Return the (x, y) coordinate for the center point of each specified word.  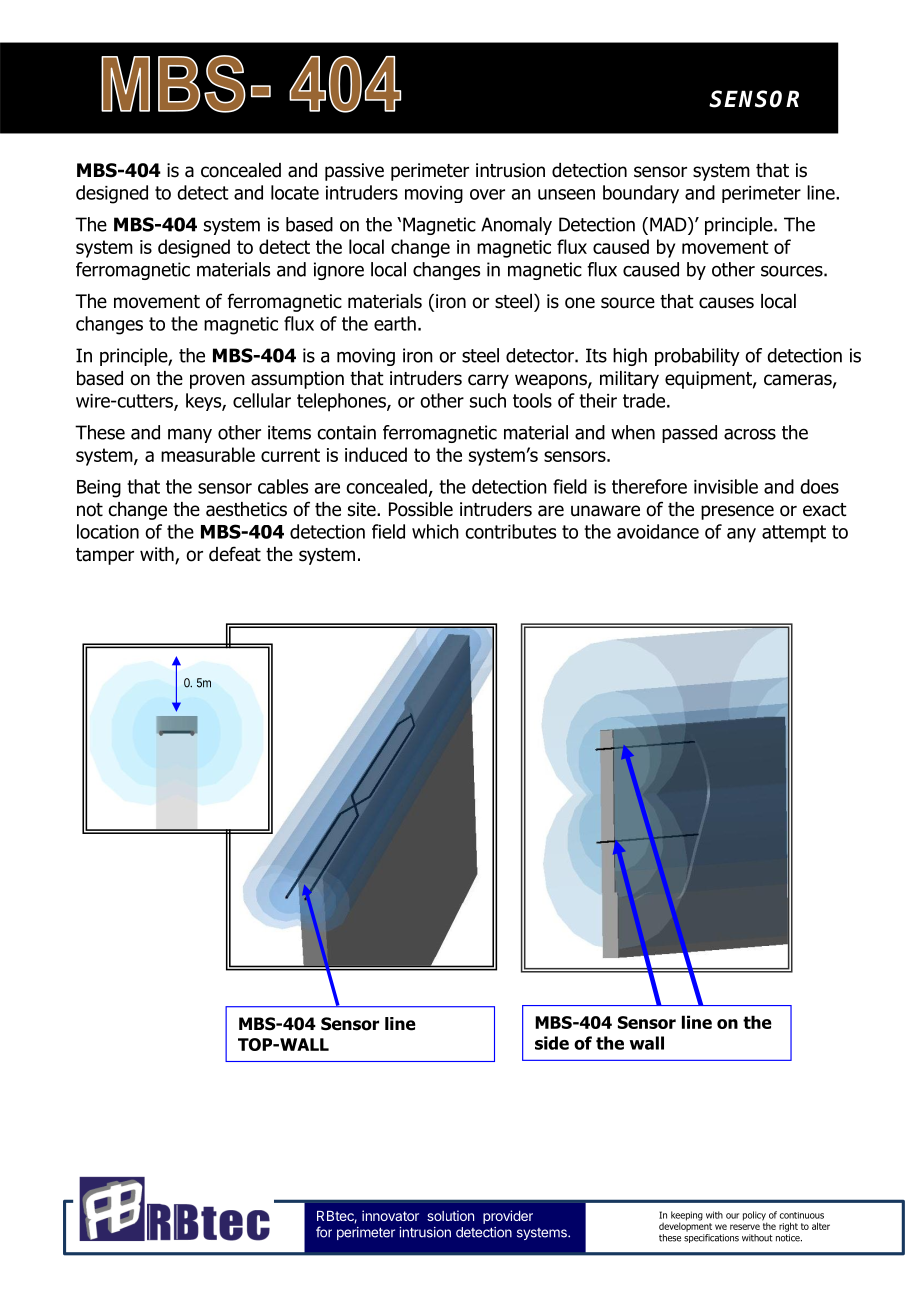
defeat (235, 554)
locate (295, 192)
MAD (669, 224)
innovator (390, 1215)
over (487, 194)
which (435, 531)
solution (450, 1215)
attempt (794, 534)
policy (755, 1217)
